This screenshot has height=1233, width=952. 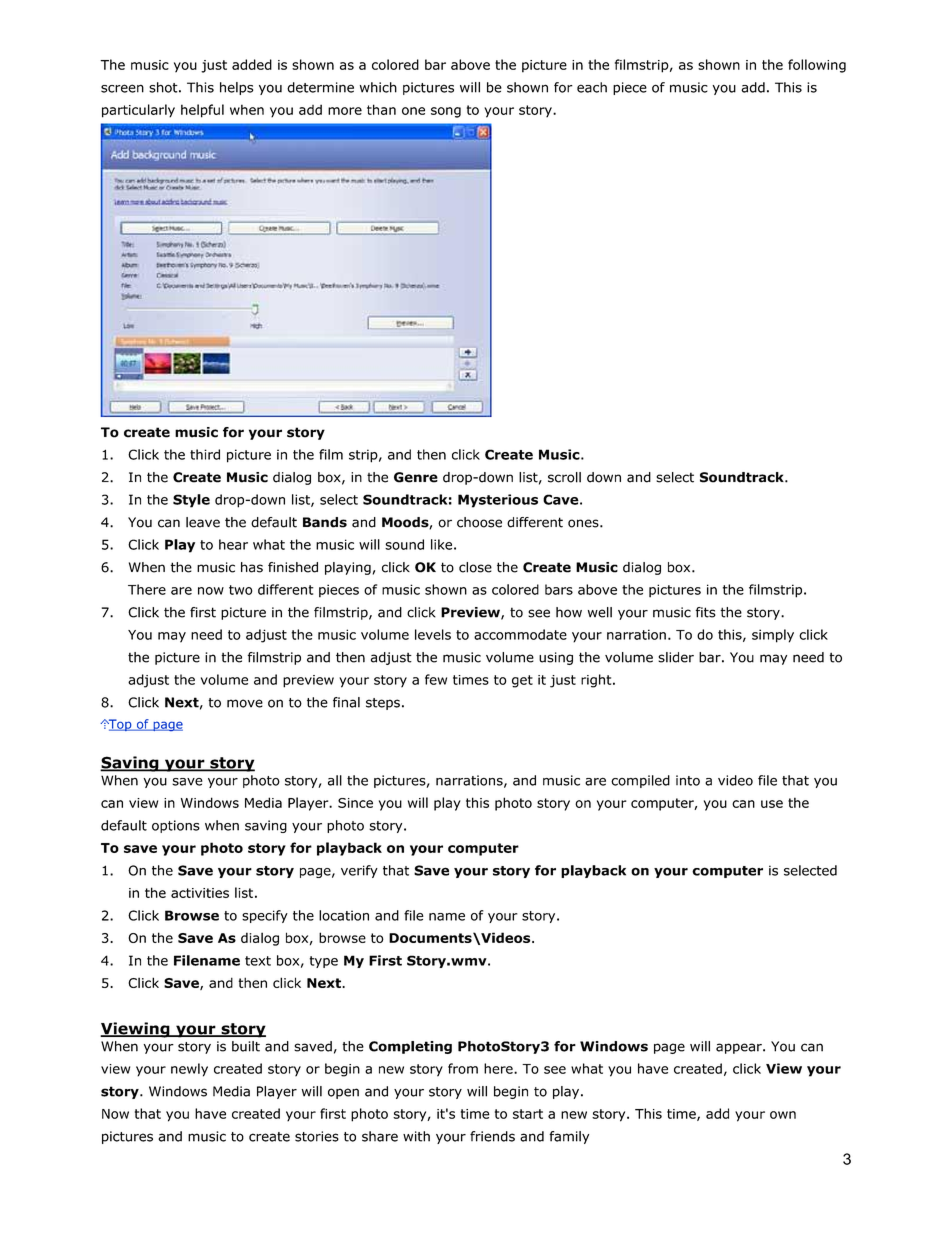 What do you see at coordinates (706, 612) in the screenshot?
I see `fits` at bounding box center [706, 612].
